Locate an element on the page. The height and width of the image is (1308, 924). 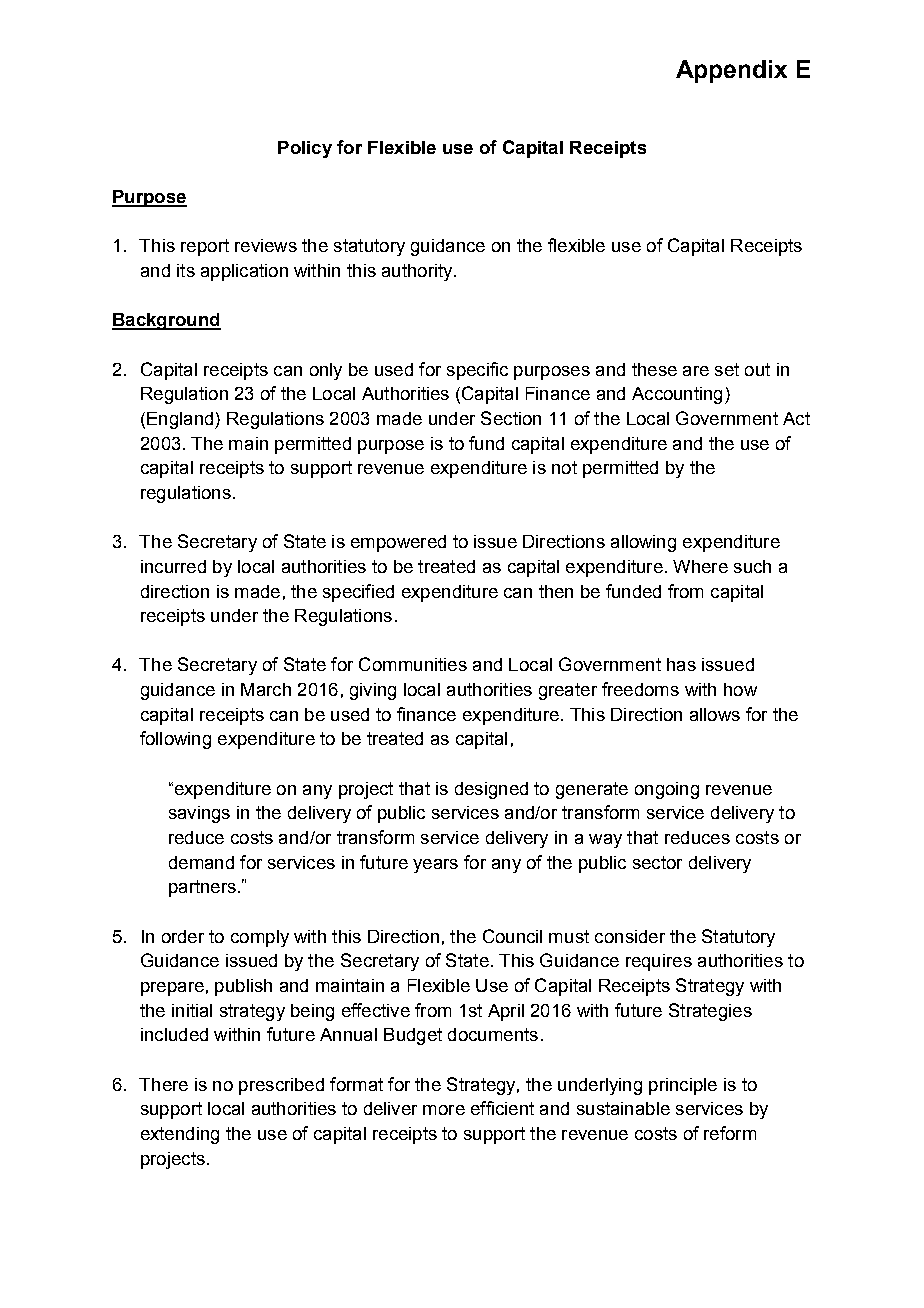
ongoing is located at coordinates (667, 790).
